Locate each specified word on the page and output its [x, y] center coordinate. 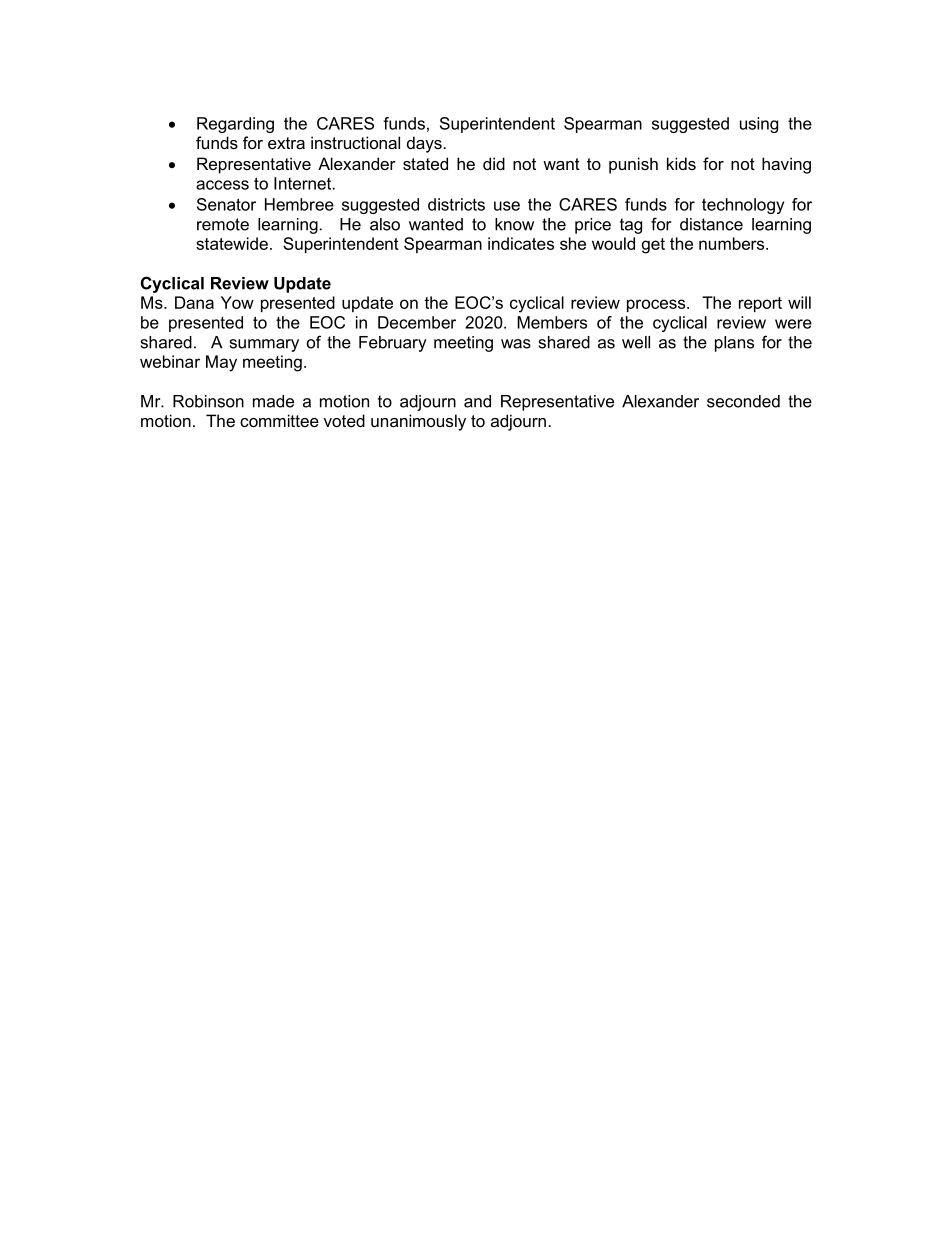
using [759, 125]
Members [552, 322]
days [424, 144]
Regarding [235, 125]
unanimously [418, 422]
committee [279, 420]
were [793, 324]
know [514, 224]
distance [711, 224]
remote [223, 224]
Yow [237, 302]
